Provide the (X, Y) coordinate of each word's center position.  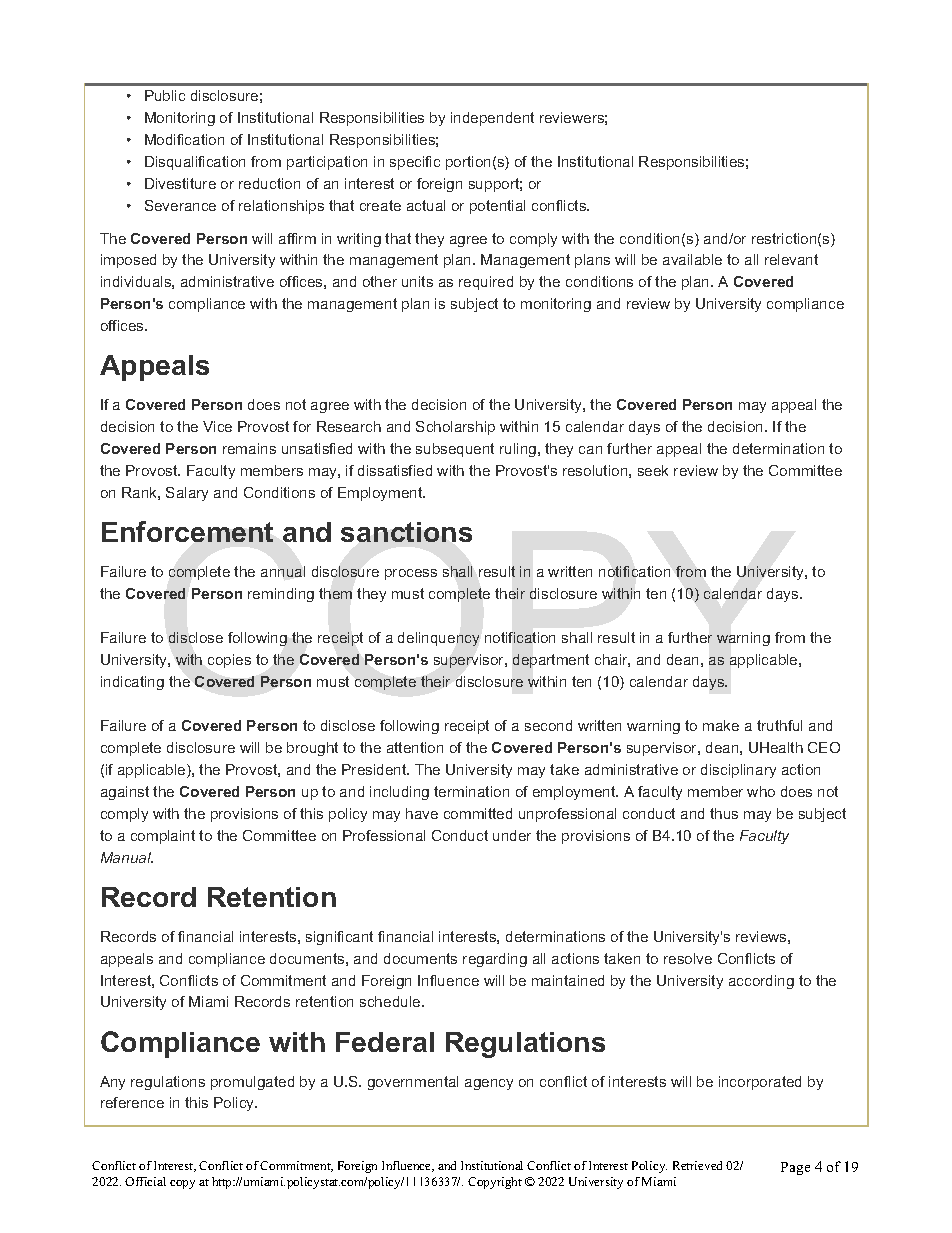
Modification (184, 139)
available (692, 259)
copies (229, 661)
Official (145, 1181)
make (721, 725)
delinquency (438, 639)
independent (492, 119)
